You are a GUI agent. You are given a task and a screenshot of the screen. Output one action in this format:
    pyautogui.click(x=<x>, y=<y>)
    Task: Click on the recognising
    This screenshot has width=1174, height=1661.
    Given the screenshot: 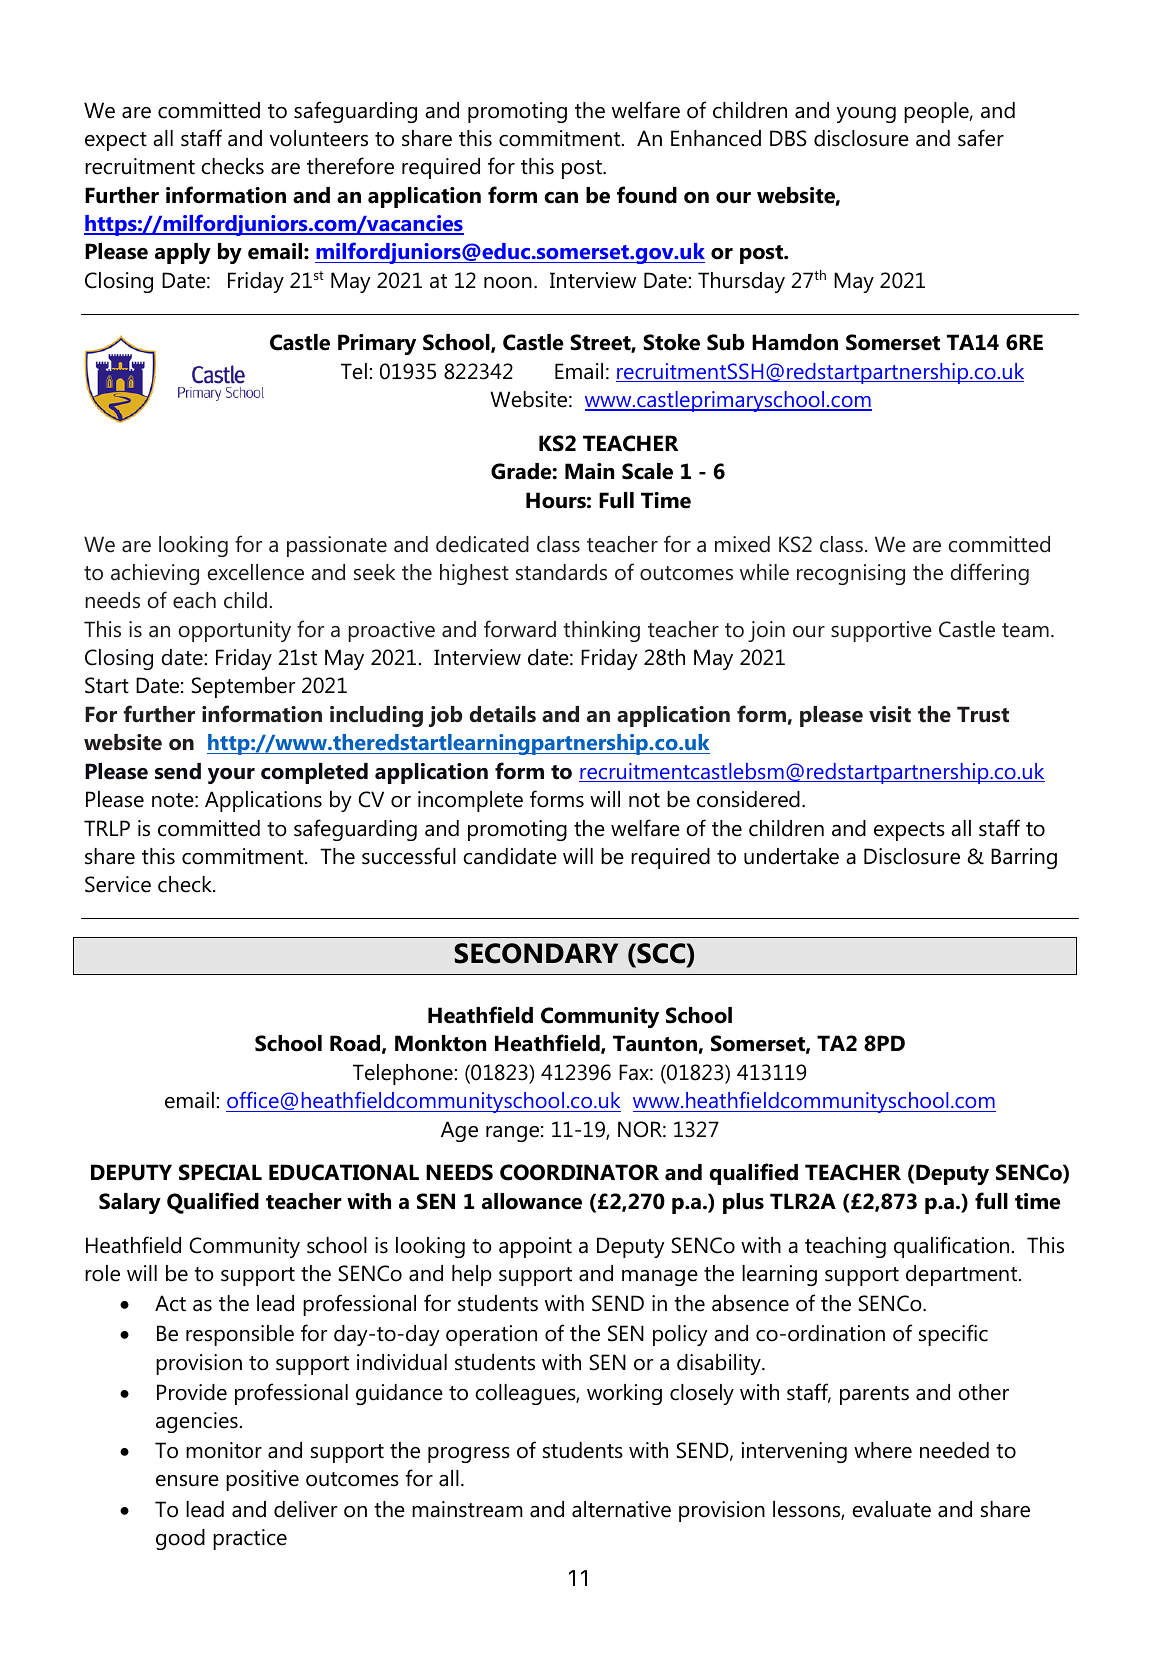 What is the action you would take?
    pyautogui.click(x=851, y=574)
